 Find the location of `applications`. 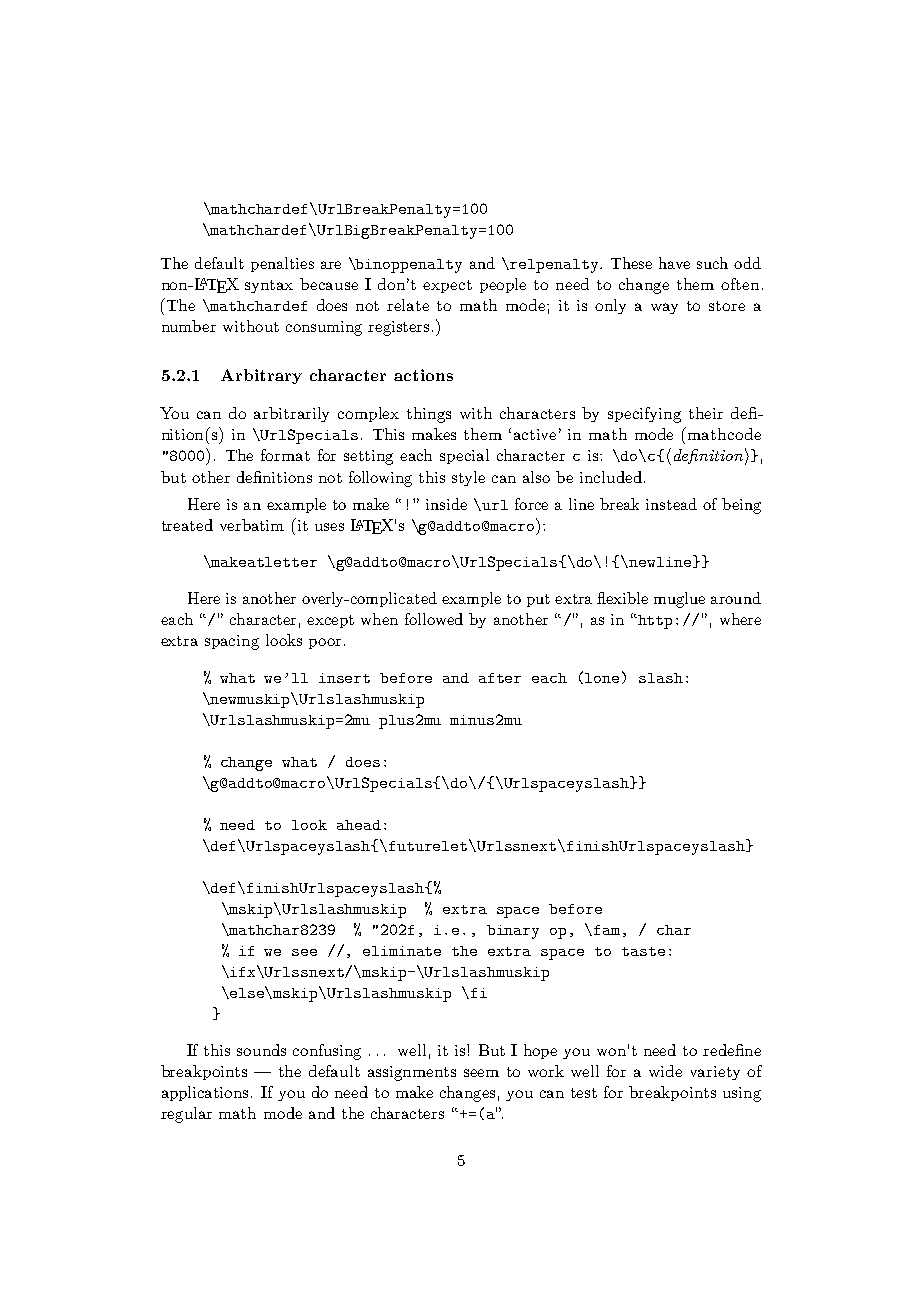

applications is located at coordinates (207, 1093).
